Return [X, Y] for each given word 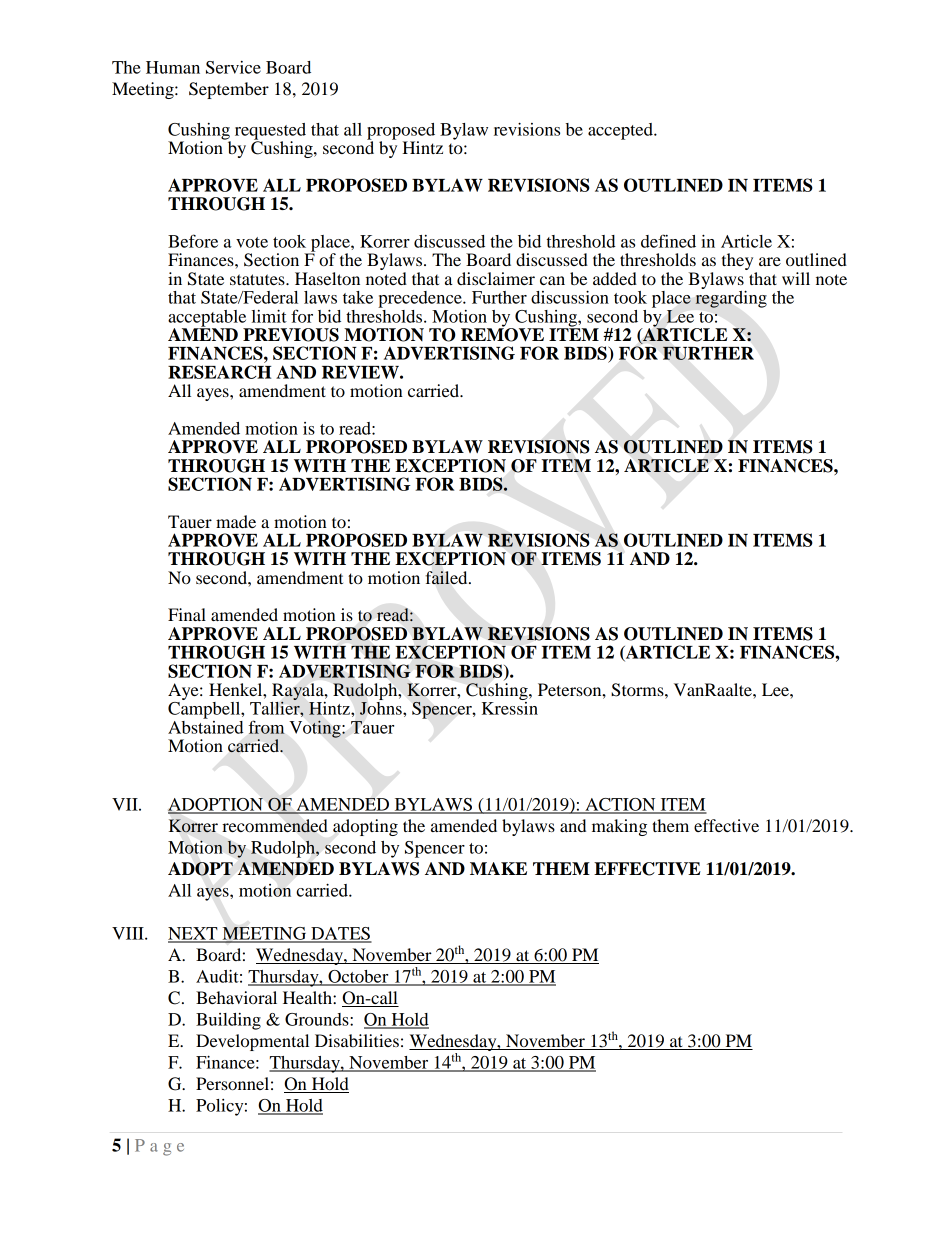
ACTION [620, 805]
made [236, 521]
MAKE [498, 868]
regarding [731, 298]
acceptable [208, 319]
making [619, 827]
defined [668, 241]
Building [228, 1021]
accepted [621, 131]
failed [447, 578]
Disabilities [357, 1040]
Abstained [206, 726]
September [229, 90]
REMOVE [502, 334]
